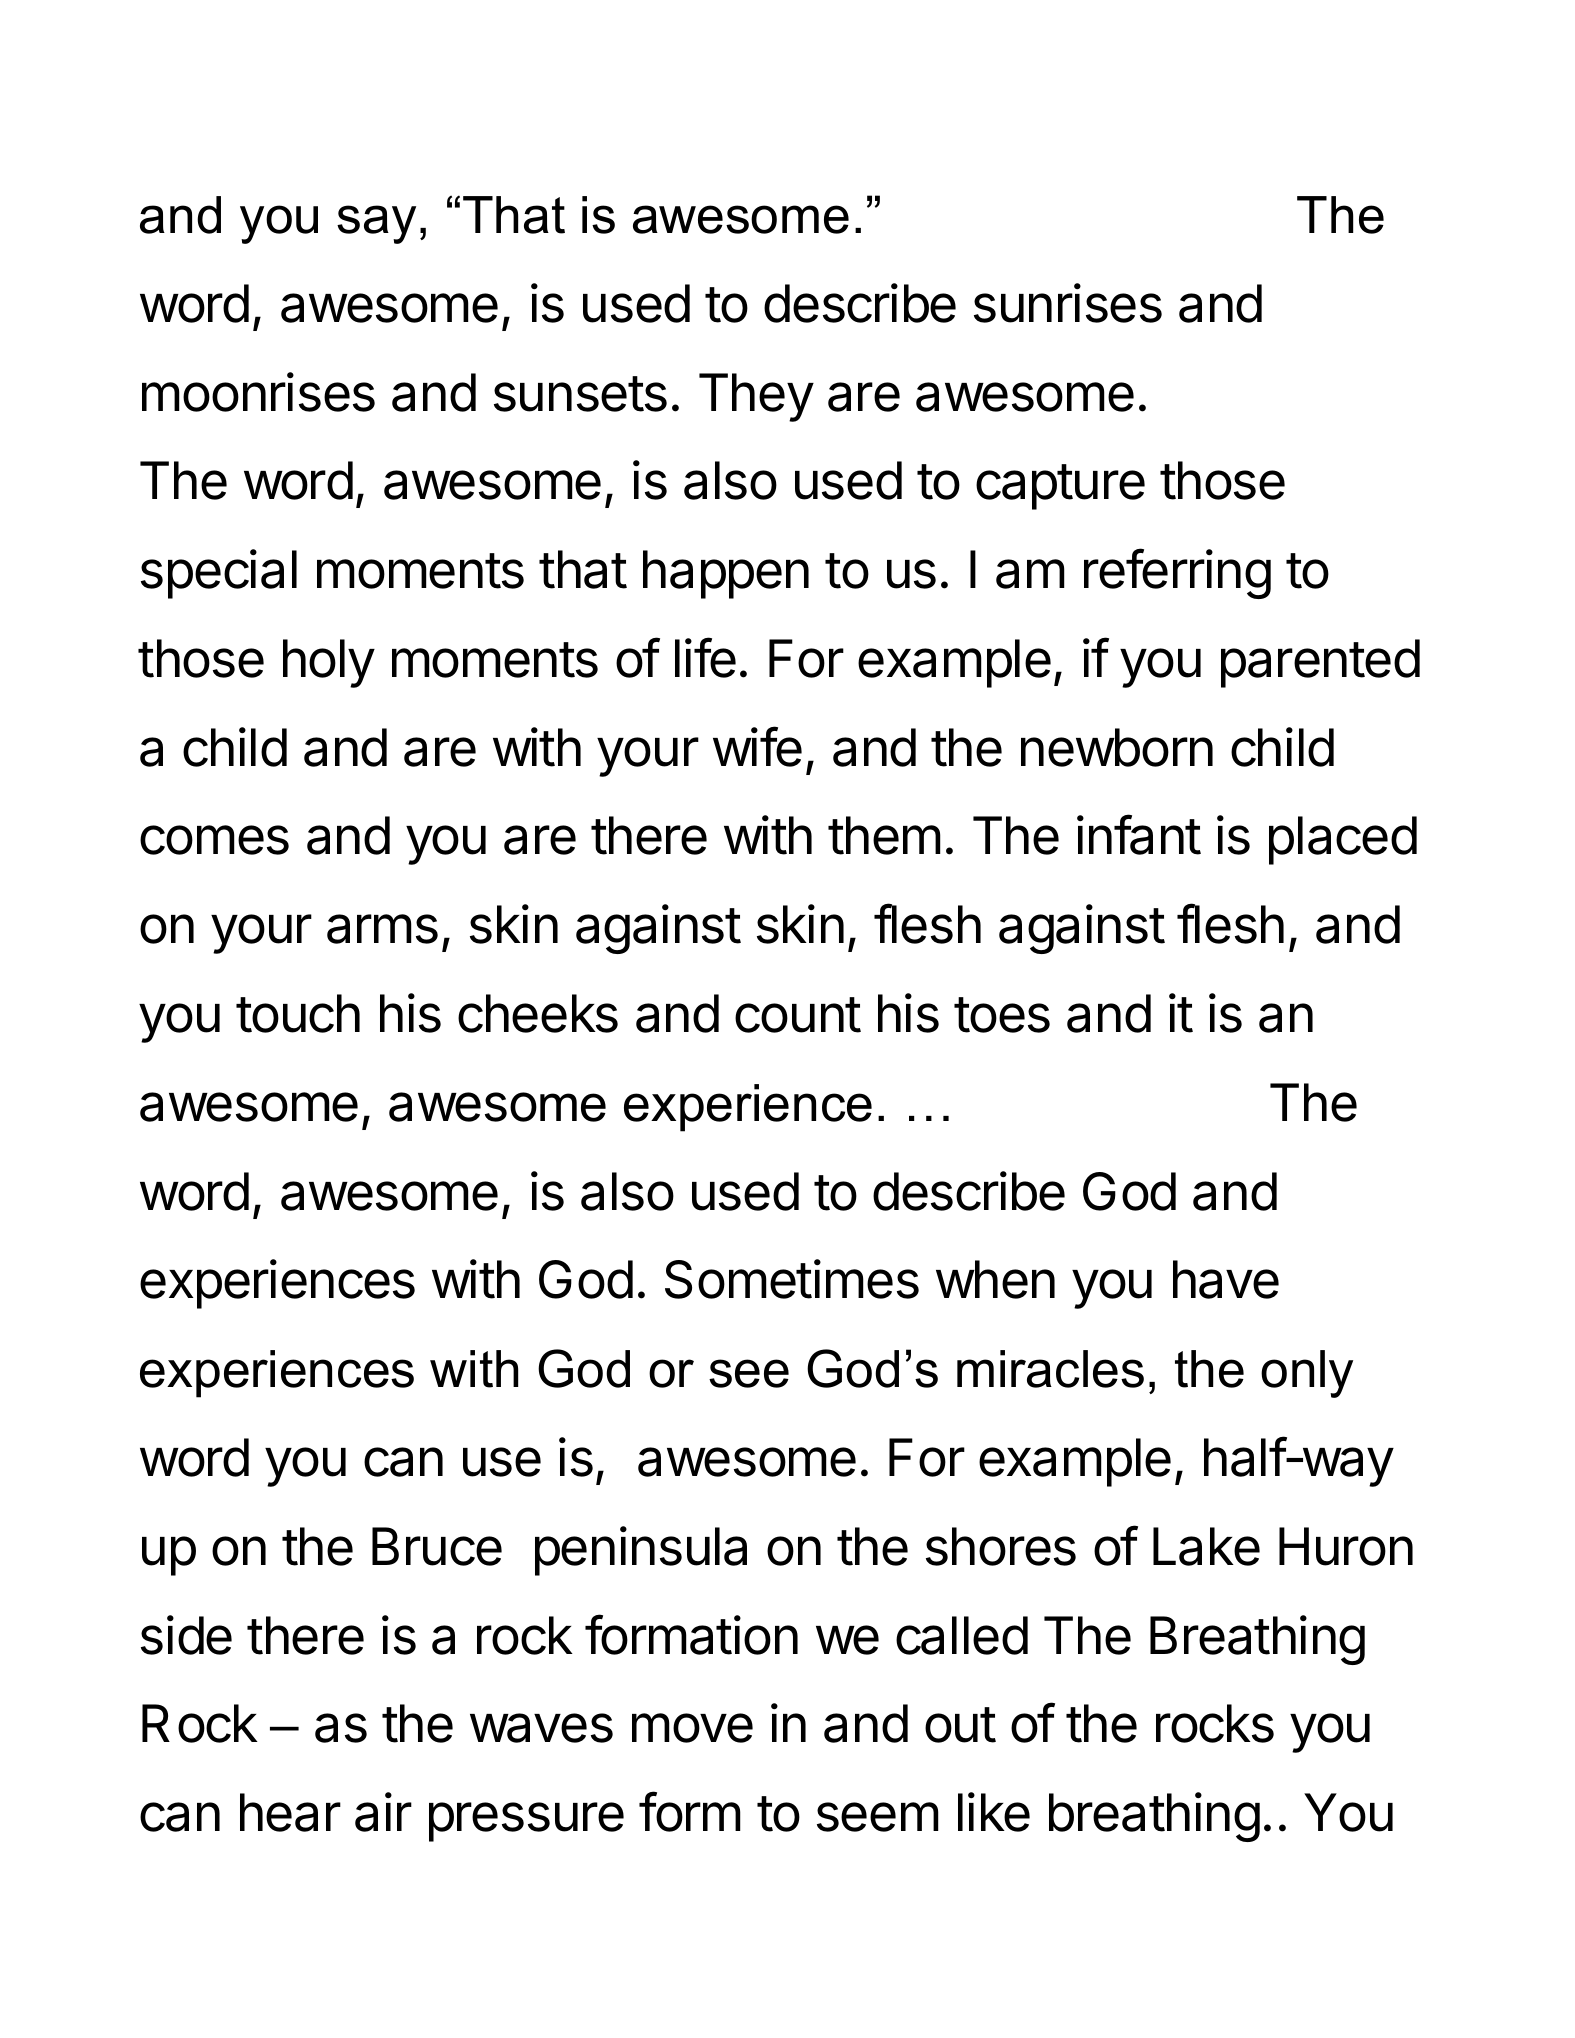 This page has width=1575, height=2038. Describe the element at coordinates (994, 1812) in the page. I see `like` at that location.
